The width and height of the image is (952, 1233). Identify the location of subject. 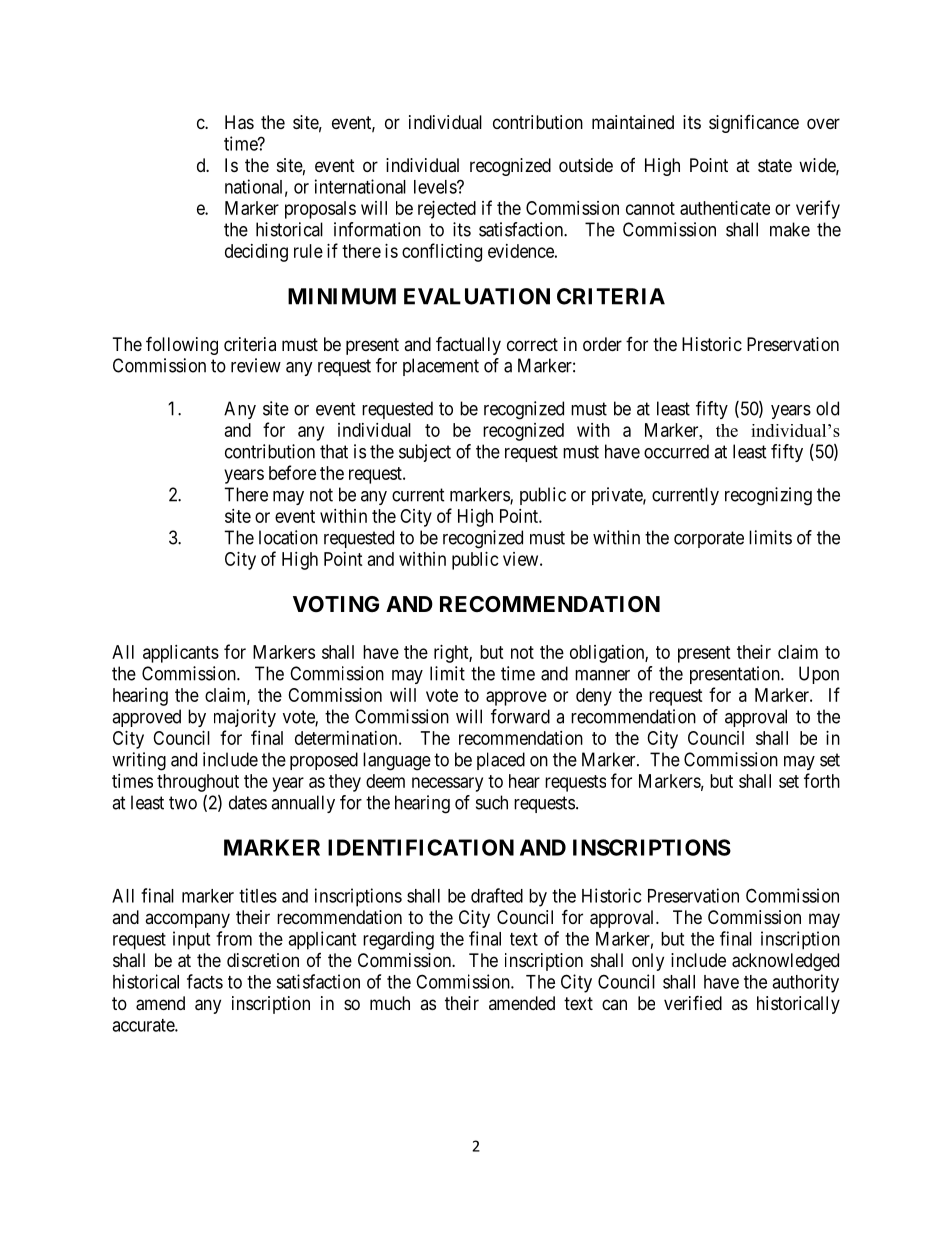
(425, 453).
